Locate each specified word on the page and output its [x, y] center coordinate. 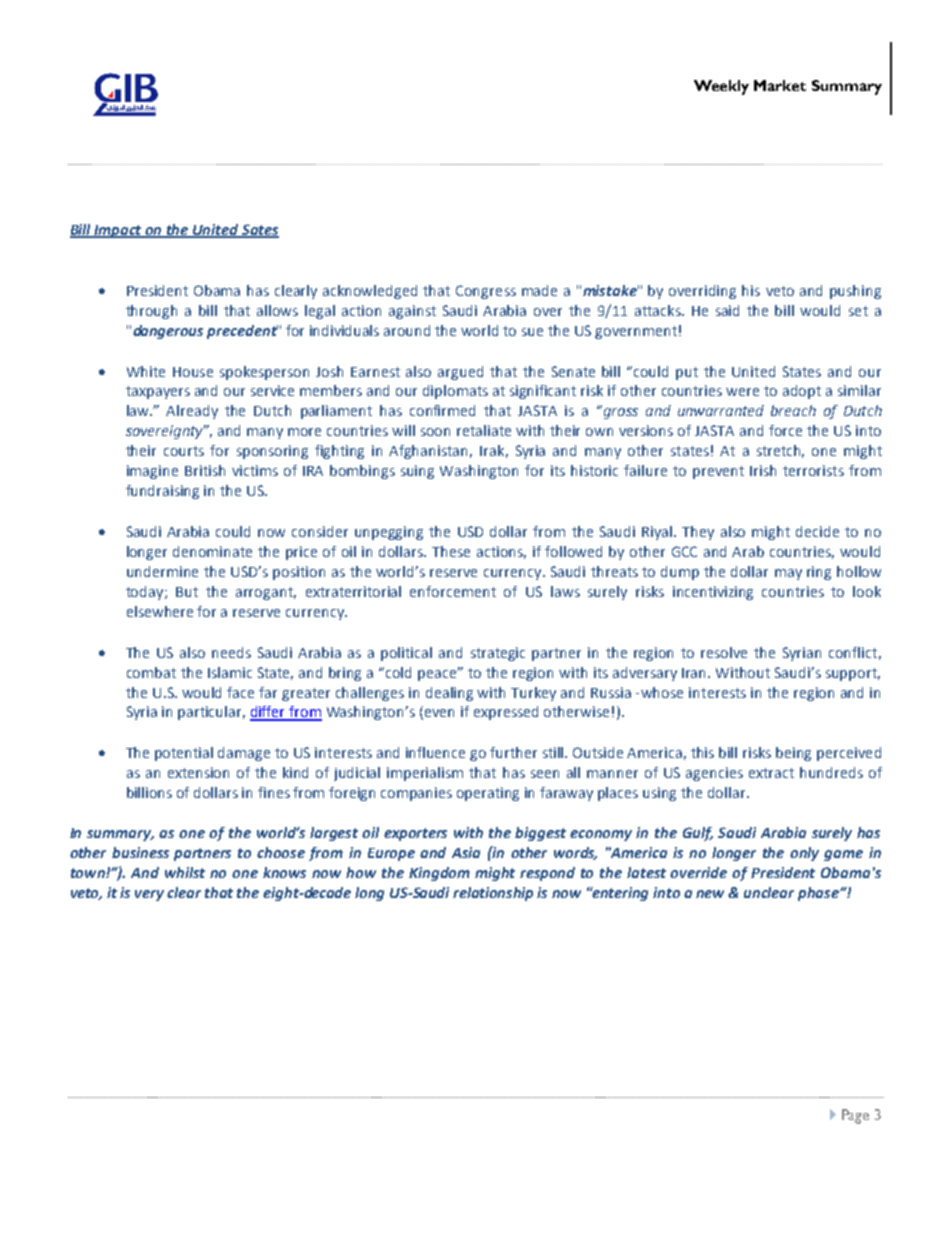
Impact [119, 231]
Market [780, 85]
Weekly [721, 87]
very [149, 895]
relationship [493, 894]
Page [855, 1116]
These [451, 551]
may [788, 574]
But [187, 592]
